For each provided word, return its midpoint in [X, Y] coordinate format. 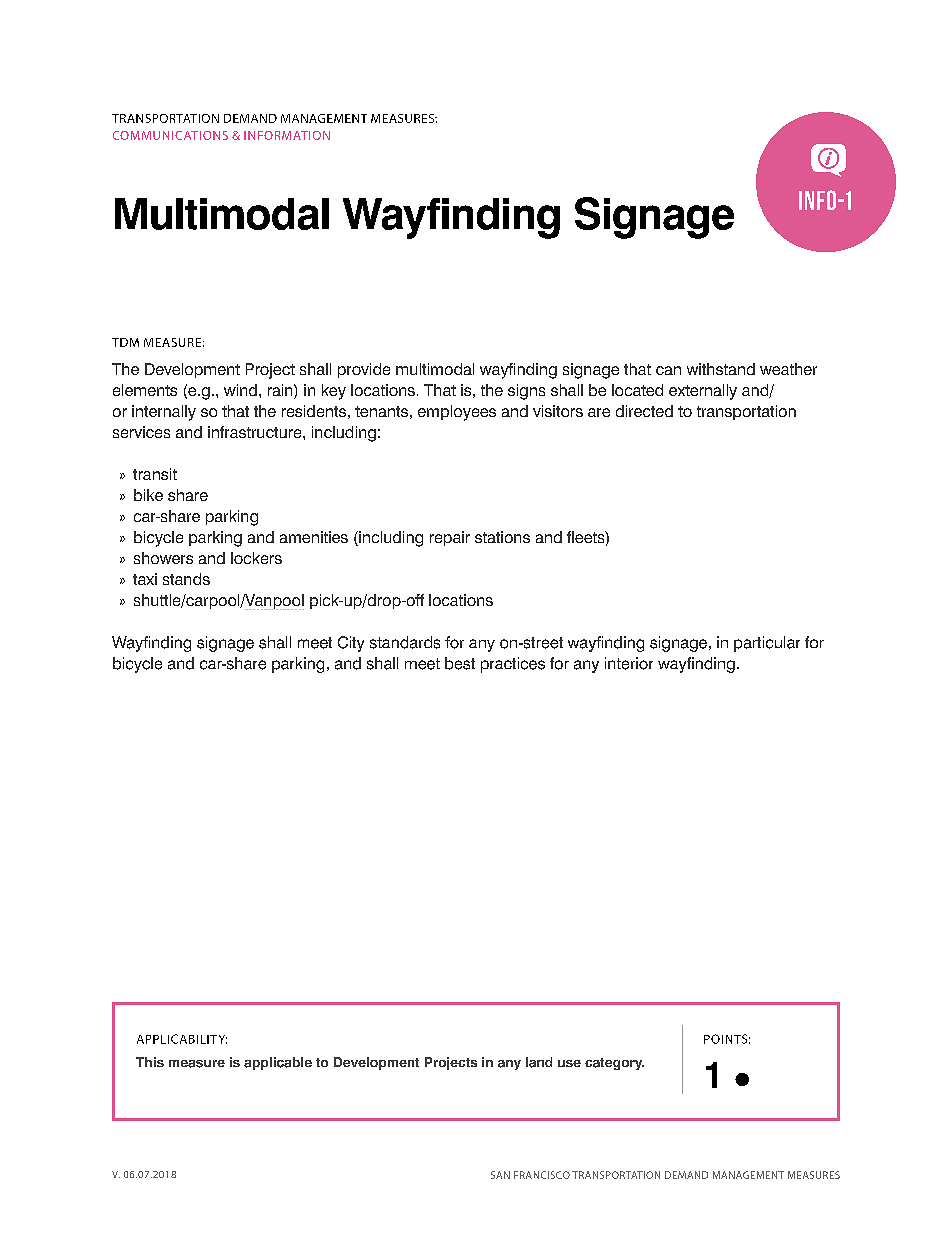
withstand [721, 369]
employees [457, 413]
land [539, 1062]
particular [767, 644]
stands [186, 579]
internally [164, 413]
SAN [500, 1175]
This [150, 1062]
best [460, 663]
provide [364, 370]
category [614, 1064]
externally [703, 392]
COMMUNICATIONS [170, 135]
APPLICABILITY [182, 1039]
